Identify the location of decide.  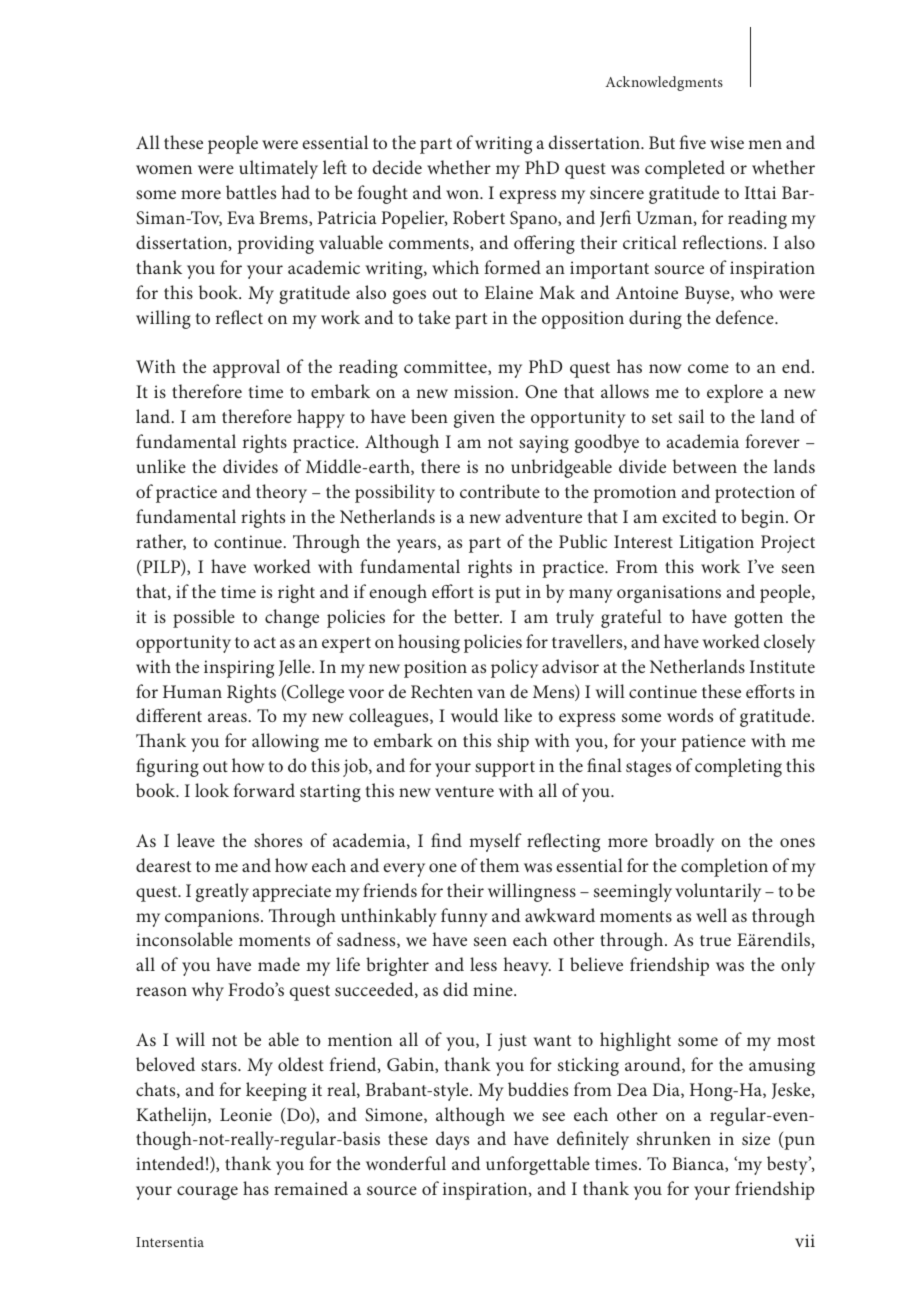
(397, 167).
